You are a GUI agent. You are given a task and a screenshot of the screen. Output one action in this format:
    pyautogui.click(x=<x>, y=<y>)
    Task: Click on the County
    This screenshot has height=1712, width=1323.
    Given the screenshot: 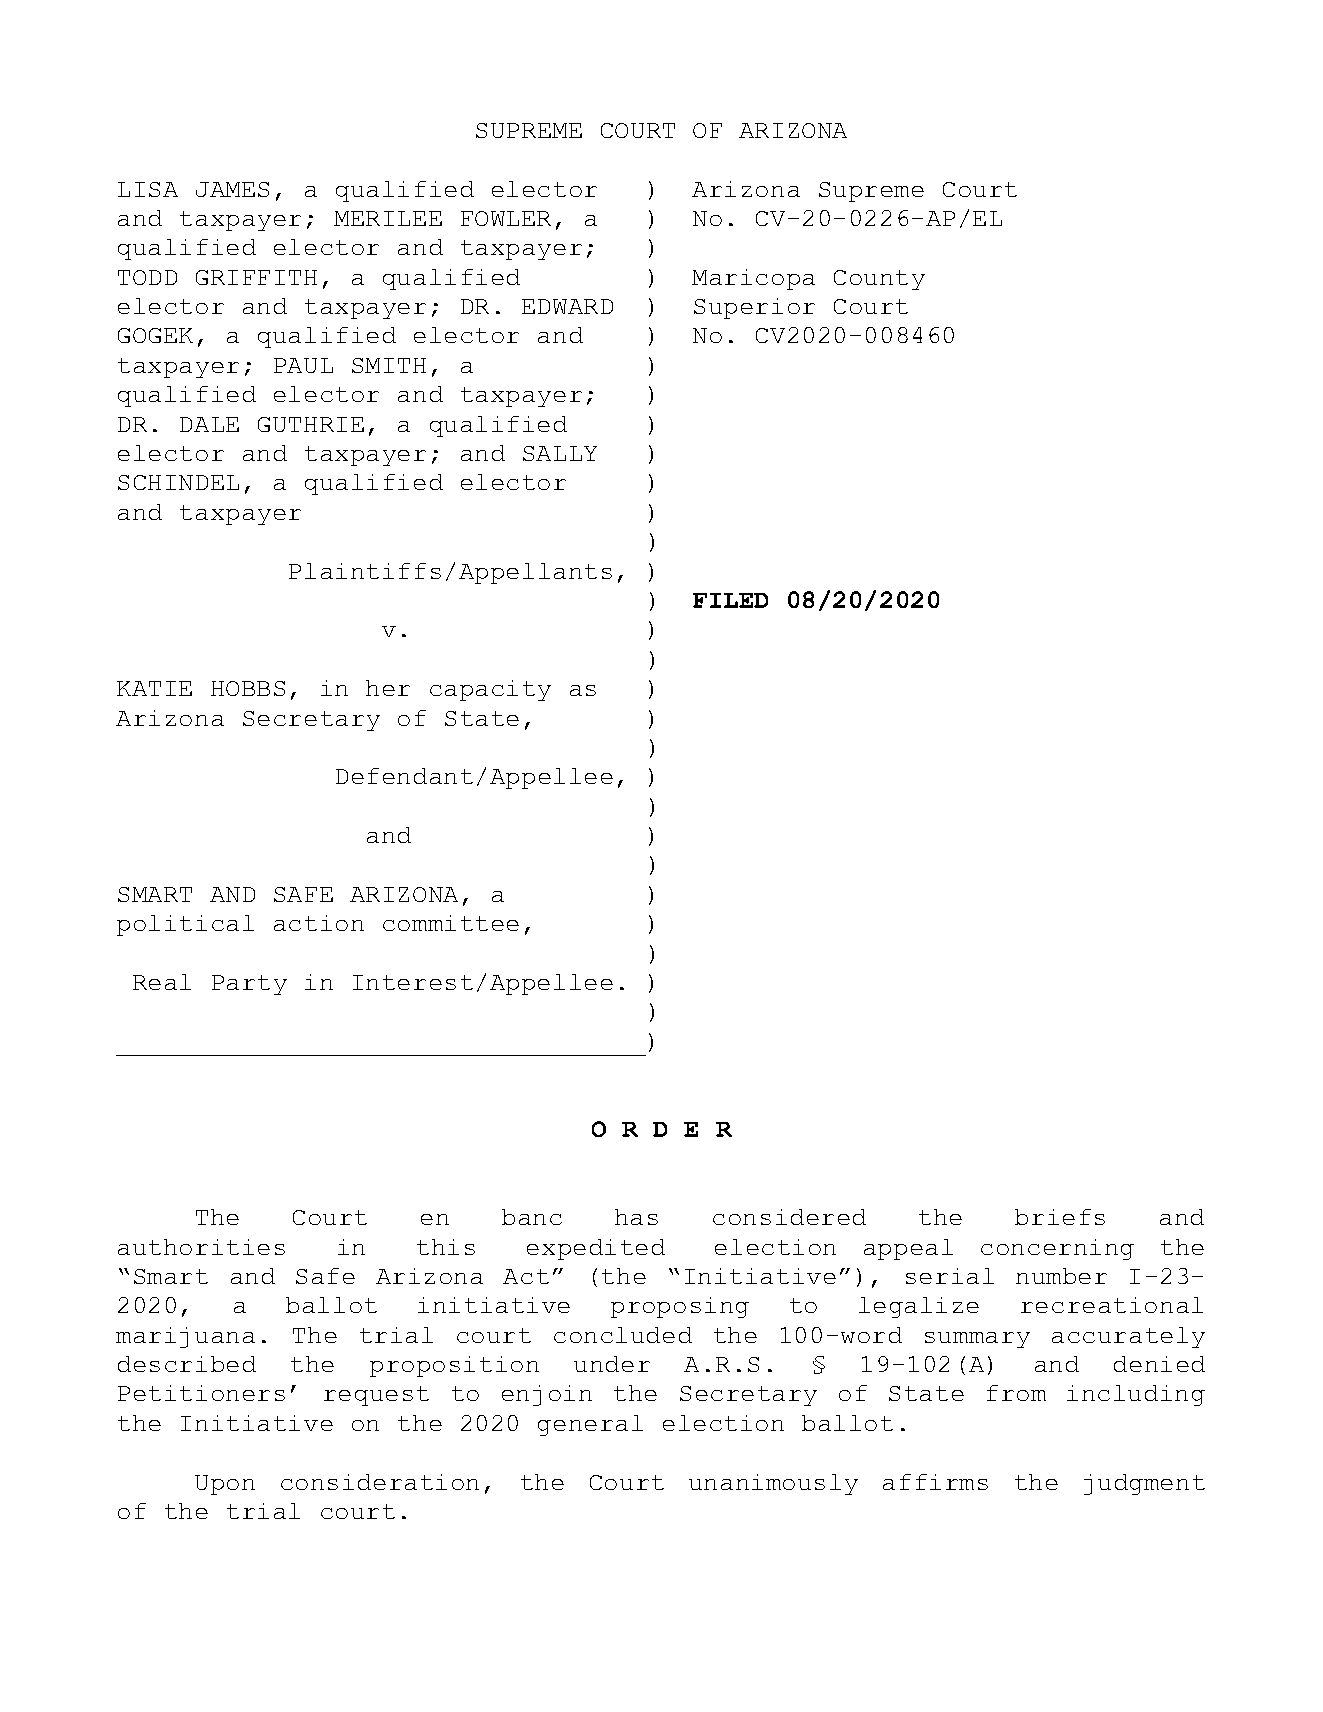 What is the action you would take?
    pyautogui.click(x=879, y=280)
